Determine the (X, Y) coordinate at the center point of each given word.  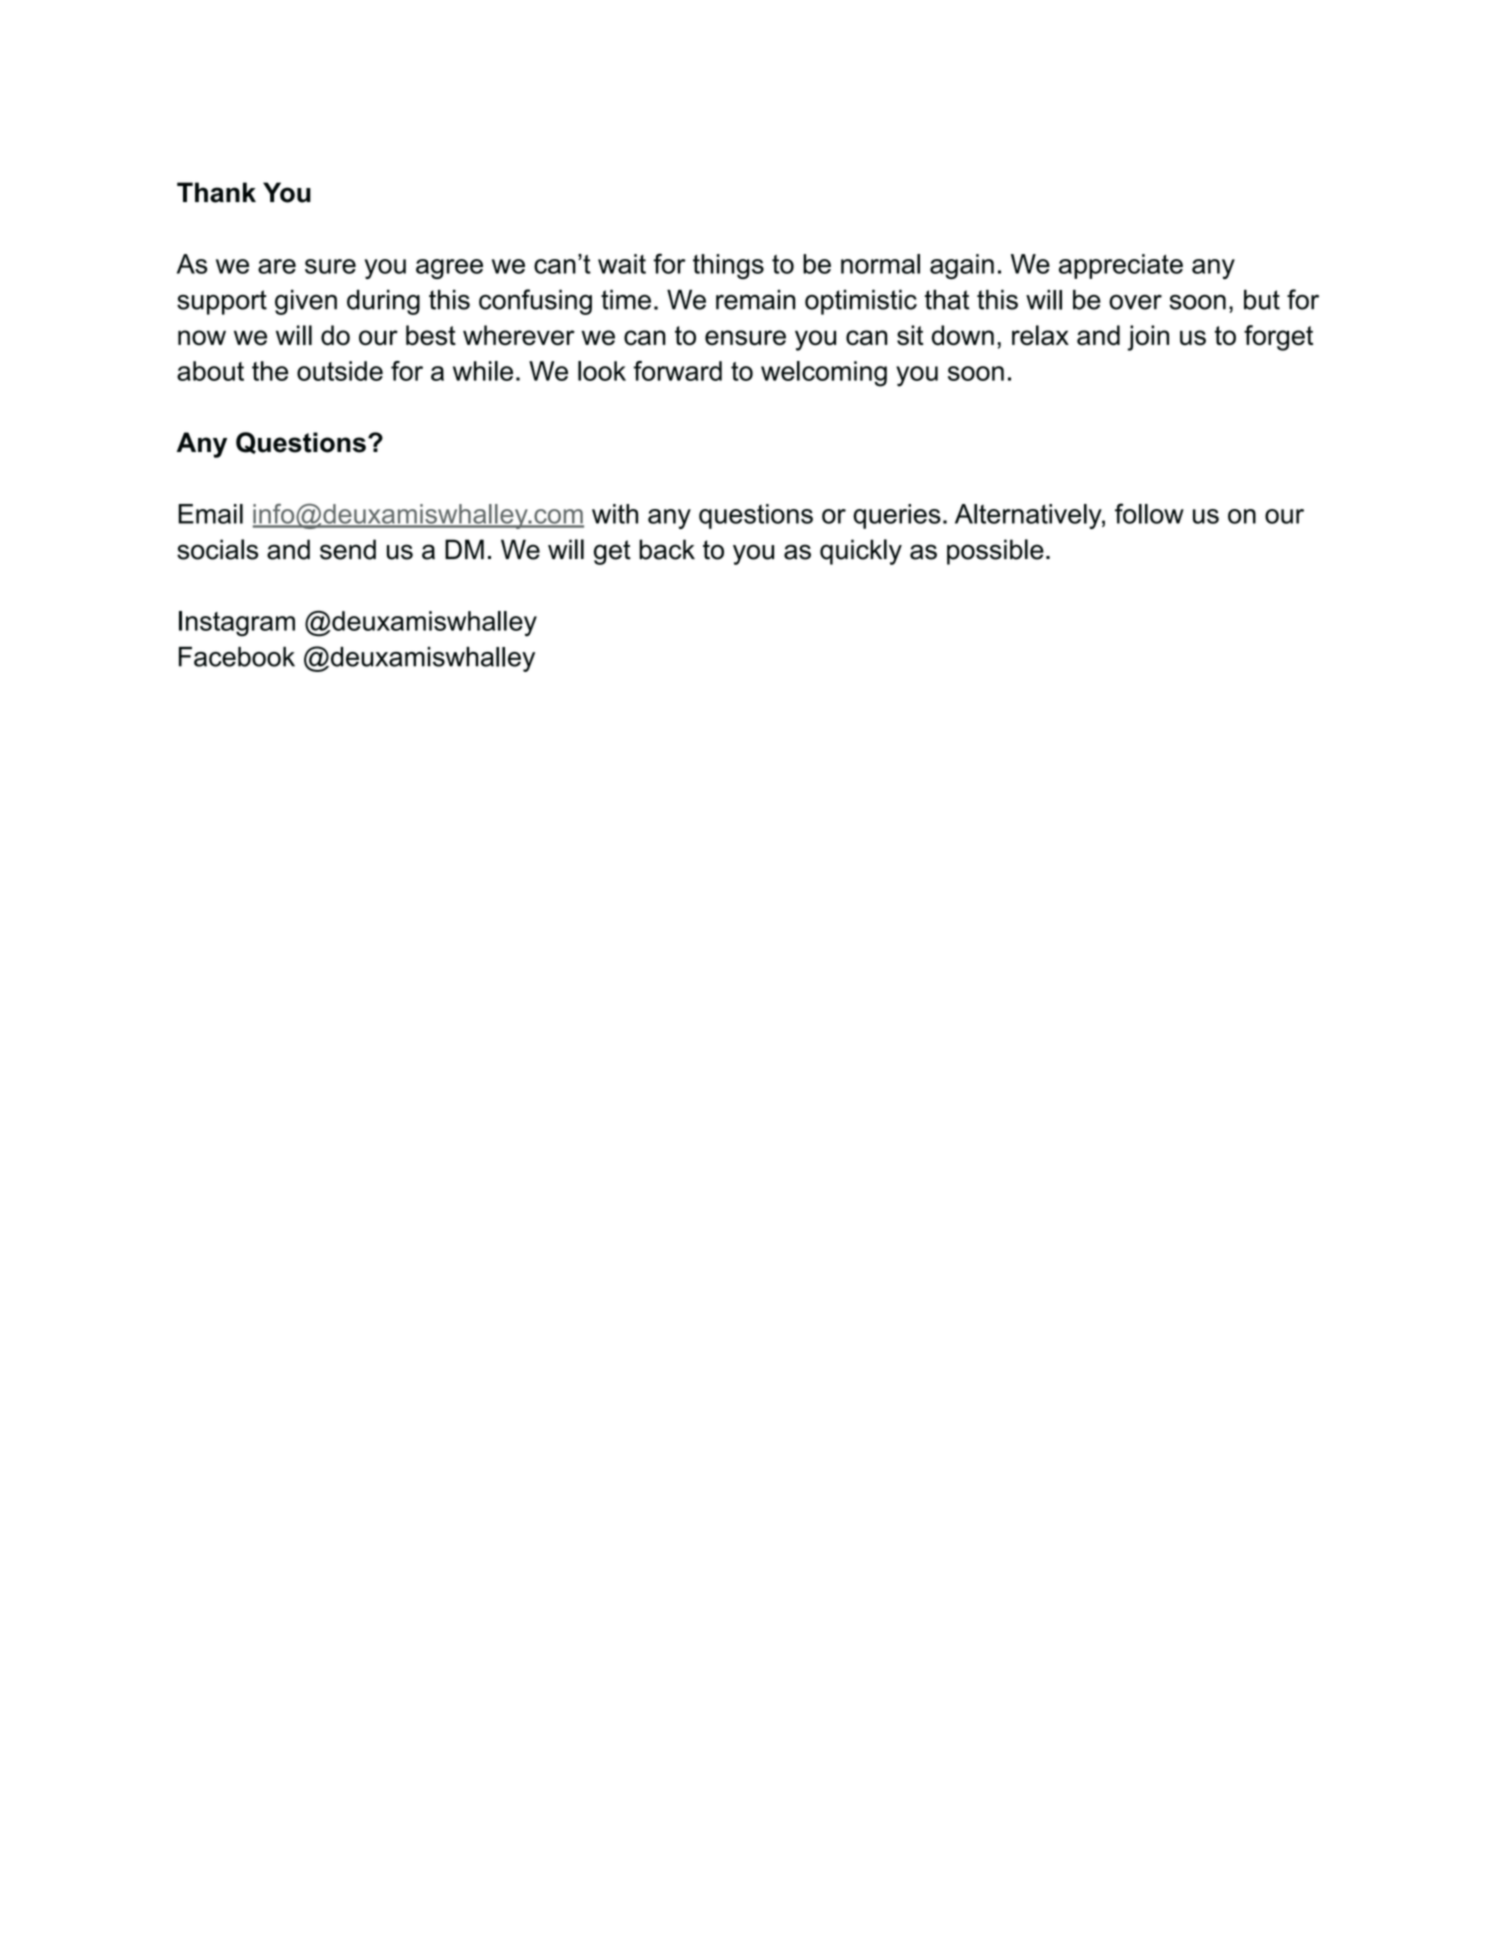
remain (756, 299)
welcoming (824, 374)
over (1135, 302)
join (1148, 338)
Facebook (237, 657)
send (348, 549)
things (728, 266)
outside (340, 371)
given (306, 302)
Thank (216, 192)
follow (1149, 513)
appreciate (1121, 266)
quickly (861, 552)
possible (995, 552)
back (667, 549)
